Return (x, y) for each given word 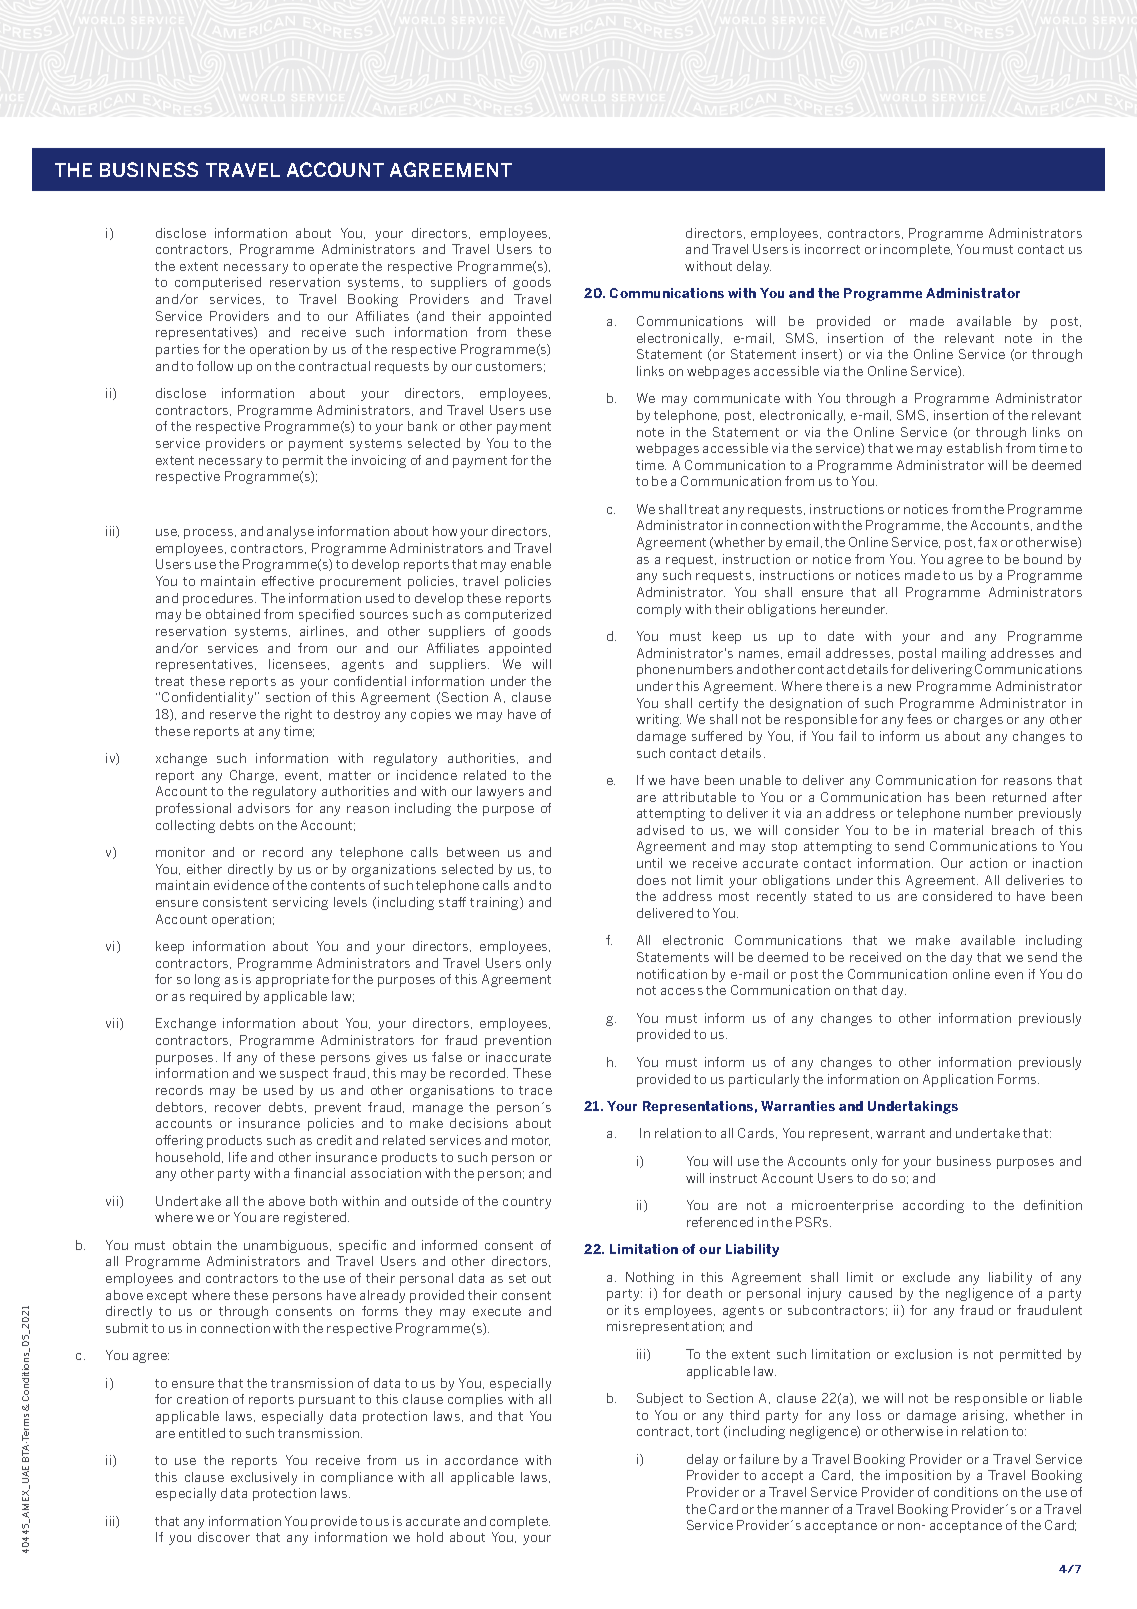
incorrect (832, 249)
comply (659, 610)
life (238, 1157)
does (651, 880)
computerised (218, 283)
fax (987, 542)
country (527, 1203)
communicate (737, 398)
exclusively (264, 1478)
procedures (219, 599)
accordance (481, 1460)
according (933, 1206)
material (958, 830)
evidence (241, 885)
